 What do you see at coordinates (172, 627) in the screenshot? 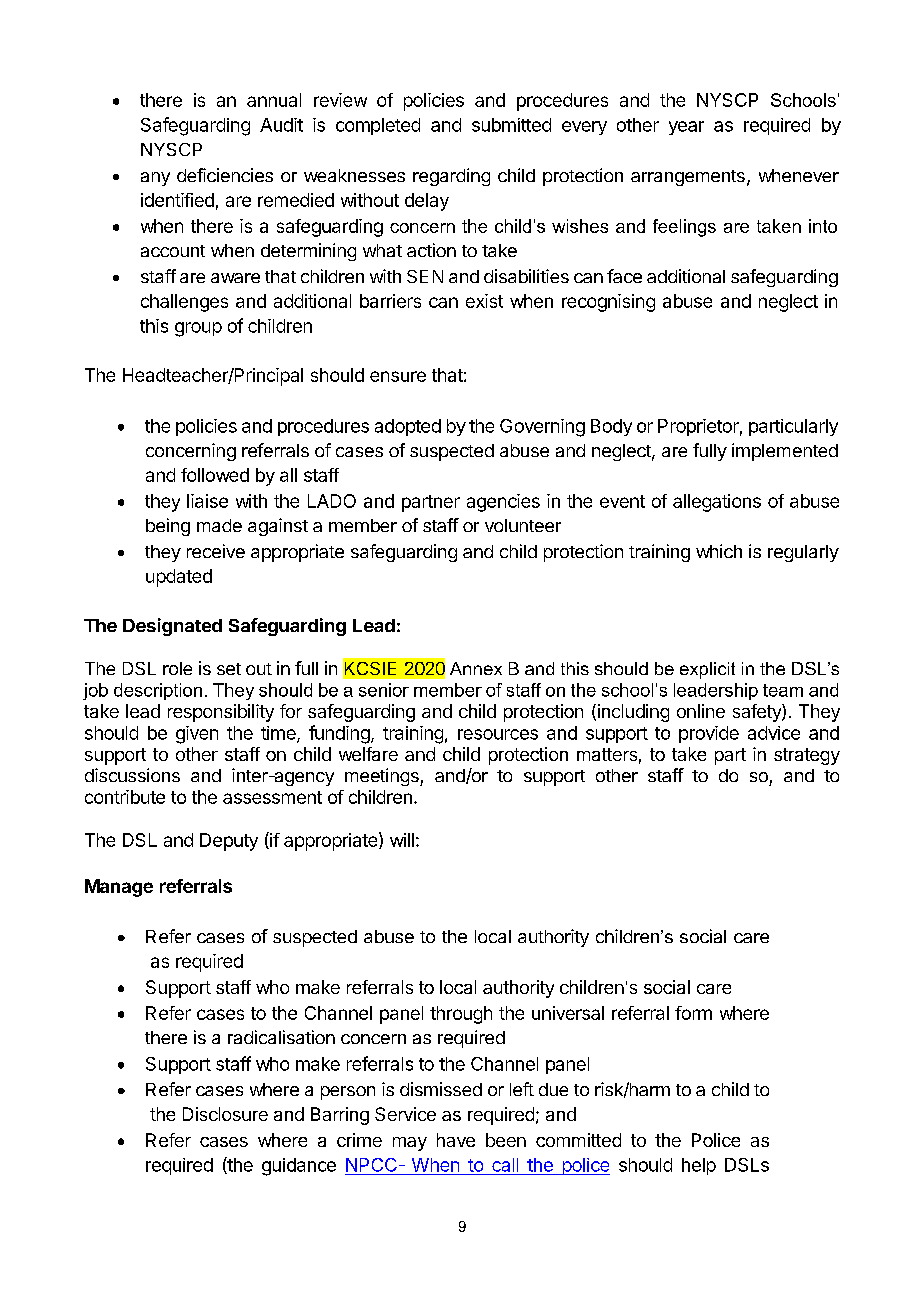
I see `Designated` at bounding box center [172, 627].
